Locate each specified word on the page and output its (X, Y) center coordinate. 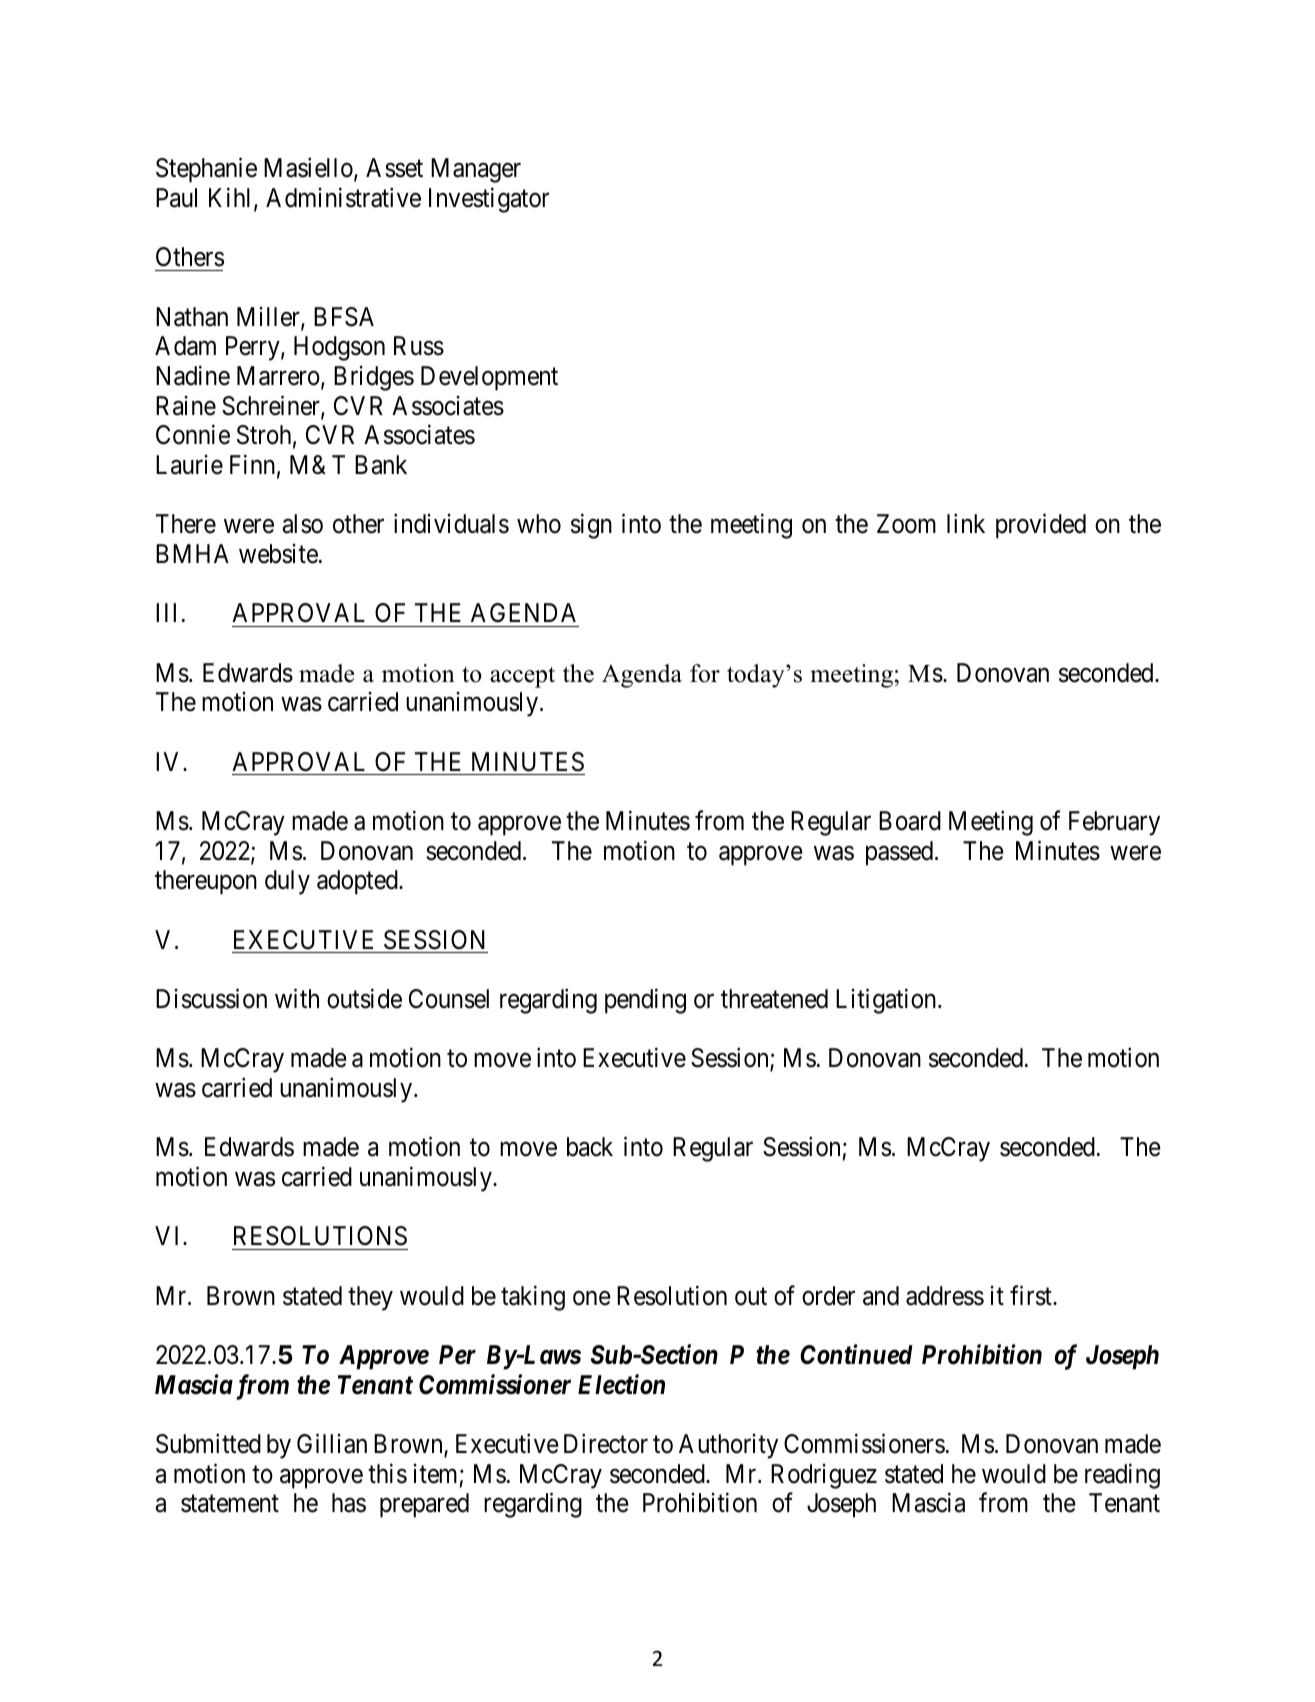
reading (1122, 1476)
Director (606, 1443)
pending (645, 1001)
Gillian (332, 1443)
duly (287, 882)
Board (910, 821)
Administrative (343, 198)
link (966, 523)
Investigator (489, 200)
